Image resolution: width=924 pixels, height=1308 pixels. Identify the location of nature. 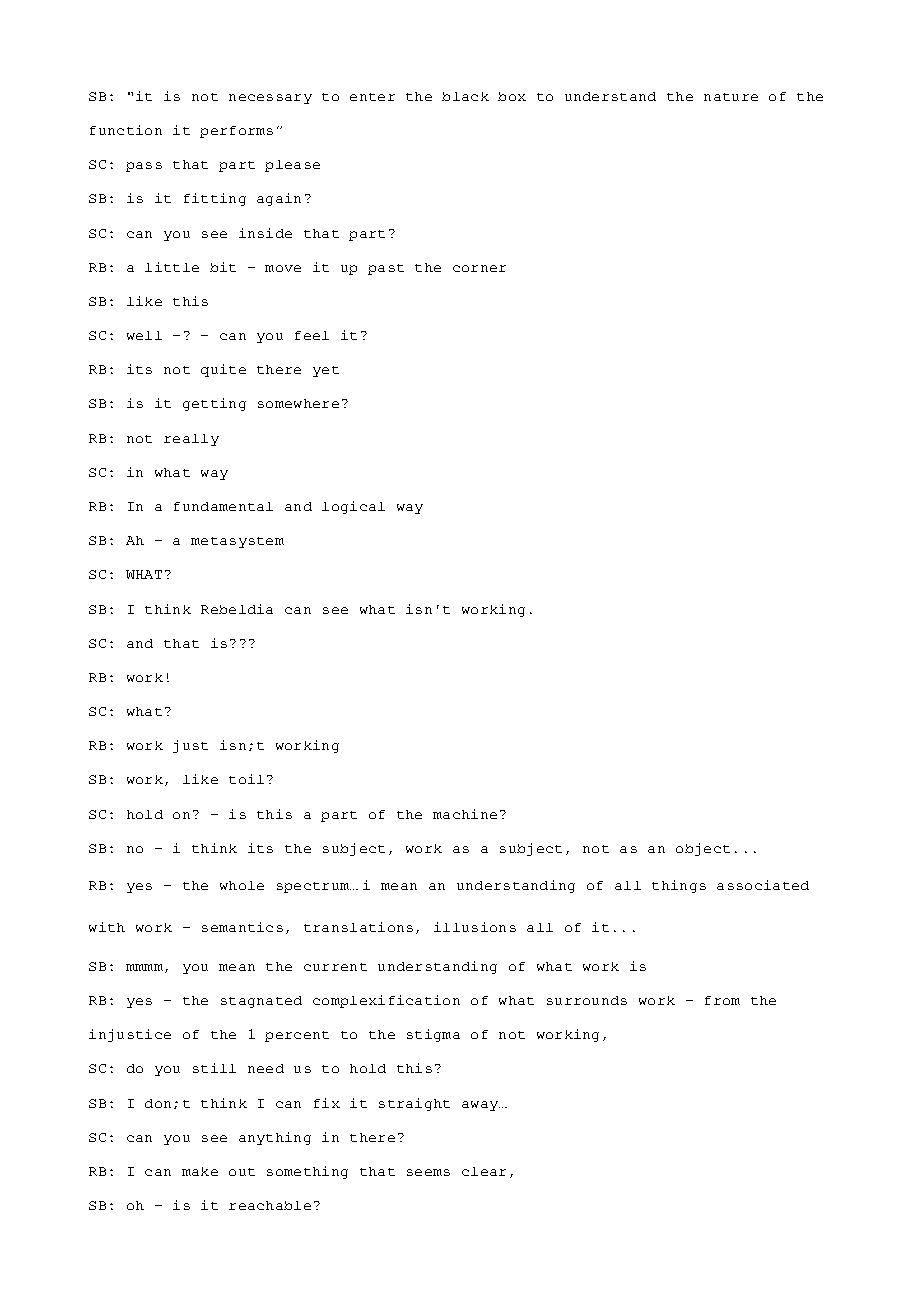
(731, 97).
